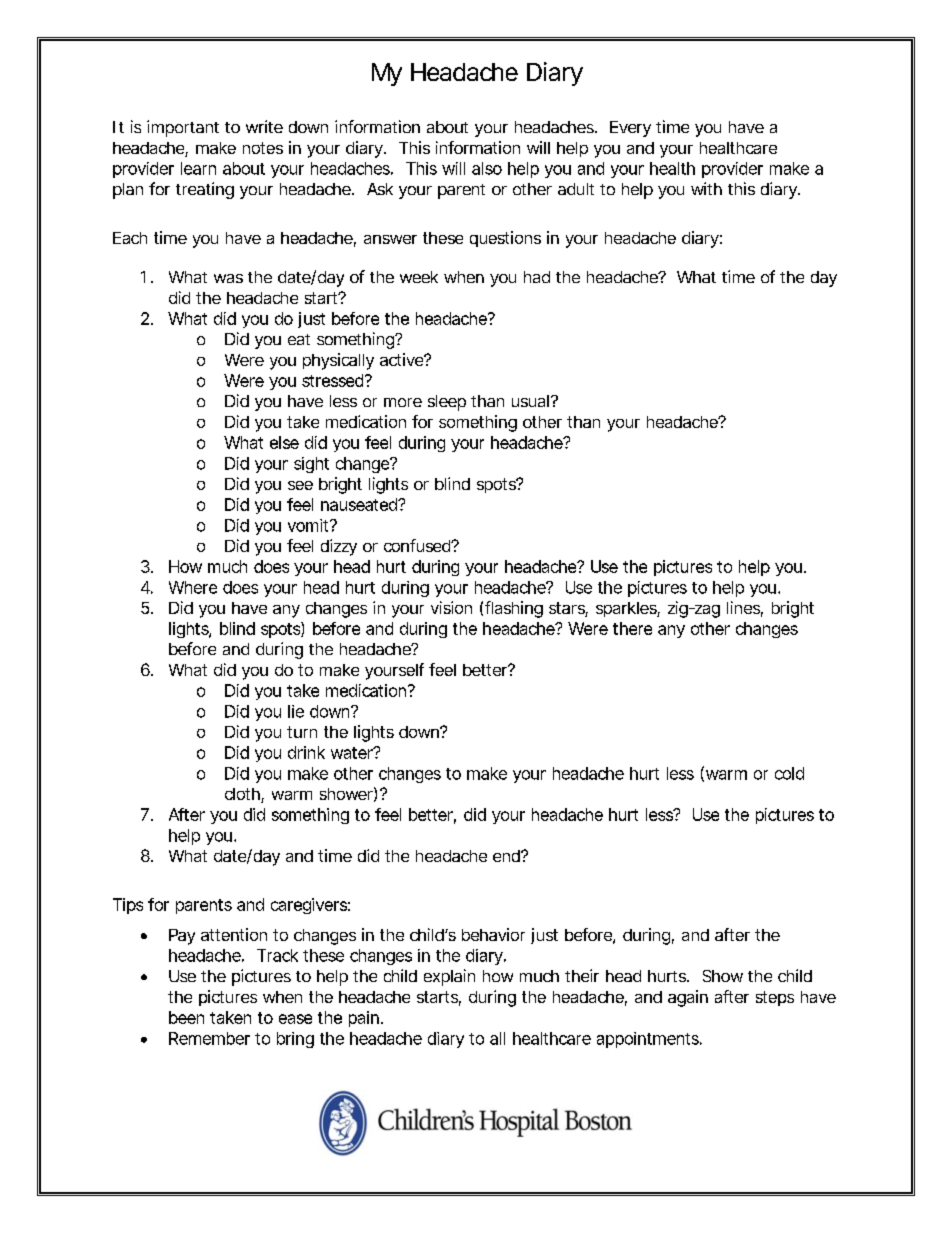  I want to click on cold, so click(789, 773).
